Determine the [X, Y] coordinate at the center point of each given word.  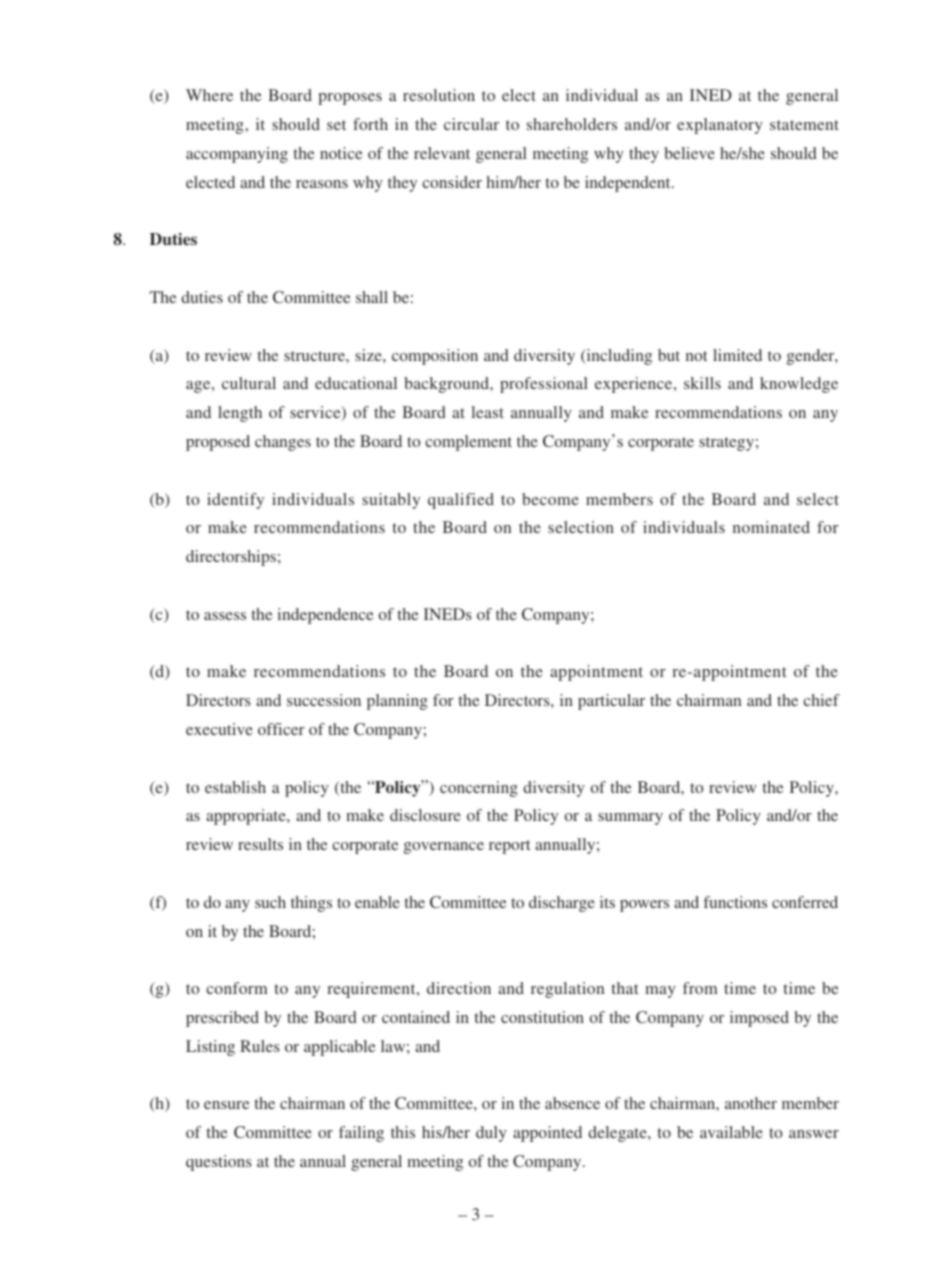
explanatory [720, 126]
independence [326, 616]
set [336, 125]
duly [491, 1134]
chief [821, 700]
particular [611, 702]
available [731, 1132]
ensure [227, 1105]
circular [471, 124]
